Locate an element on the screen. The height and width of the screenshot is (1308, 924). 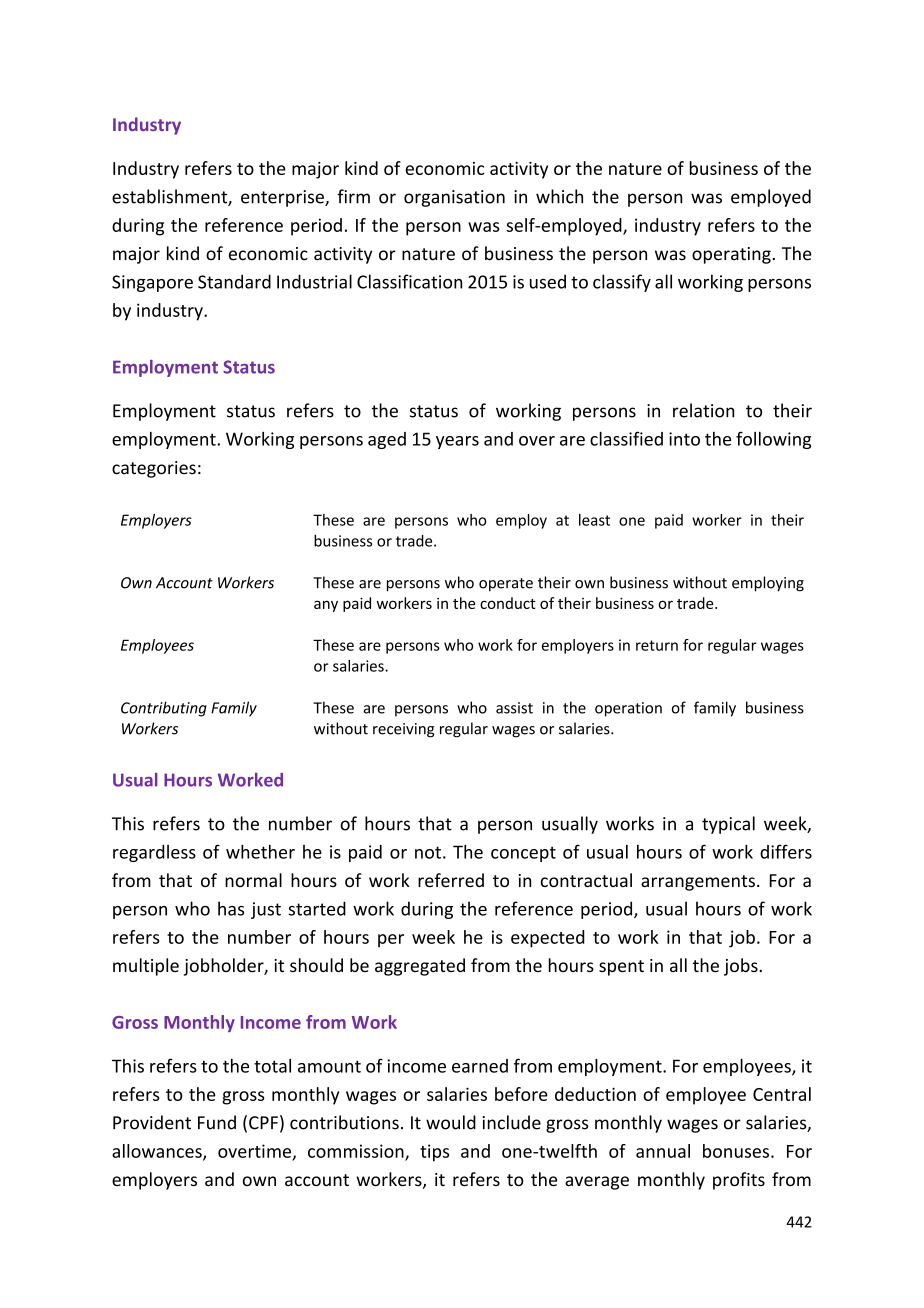
operating is located at coordinates (732, 255).
